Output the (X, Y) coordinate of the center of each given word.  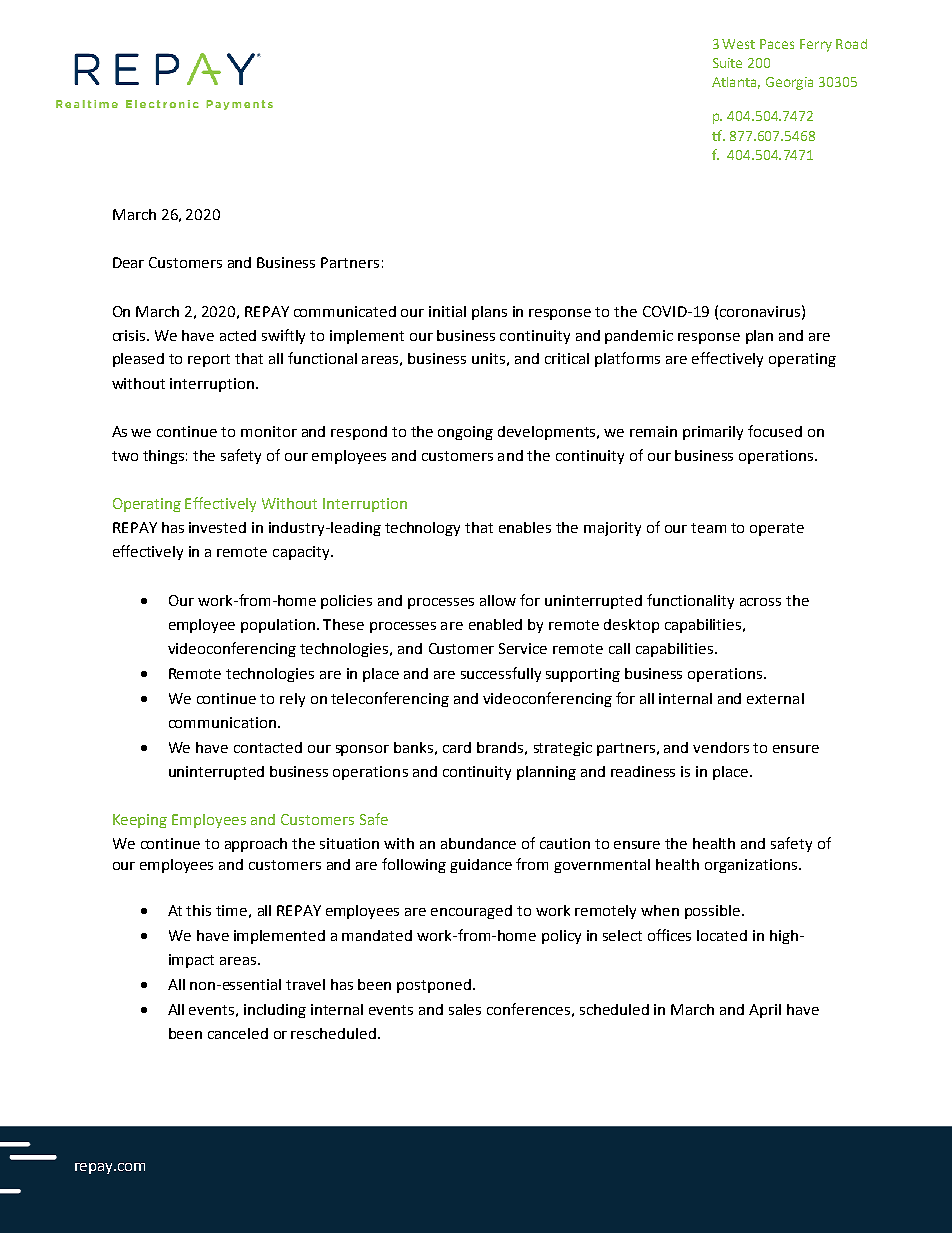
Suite (727, 63)
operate (777, 529)
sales (465, 1009)
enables (525, 527)
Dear (128, 262)
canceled (238, 1033)
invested (217, 527)
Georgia (789, 83)
